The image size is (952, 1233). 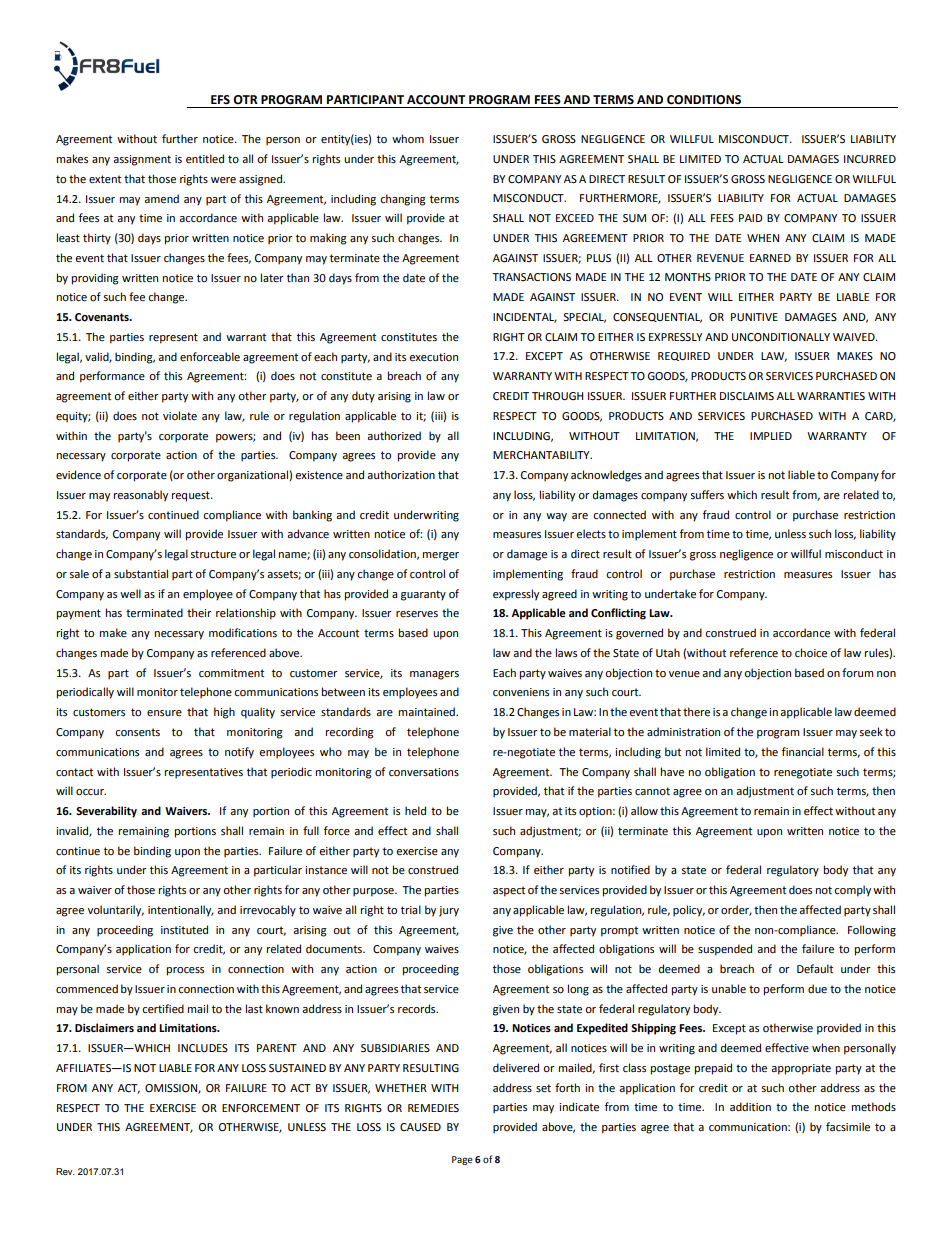 I want to click on whom, so click(x=408, y=138).
